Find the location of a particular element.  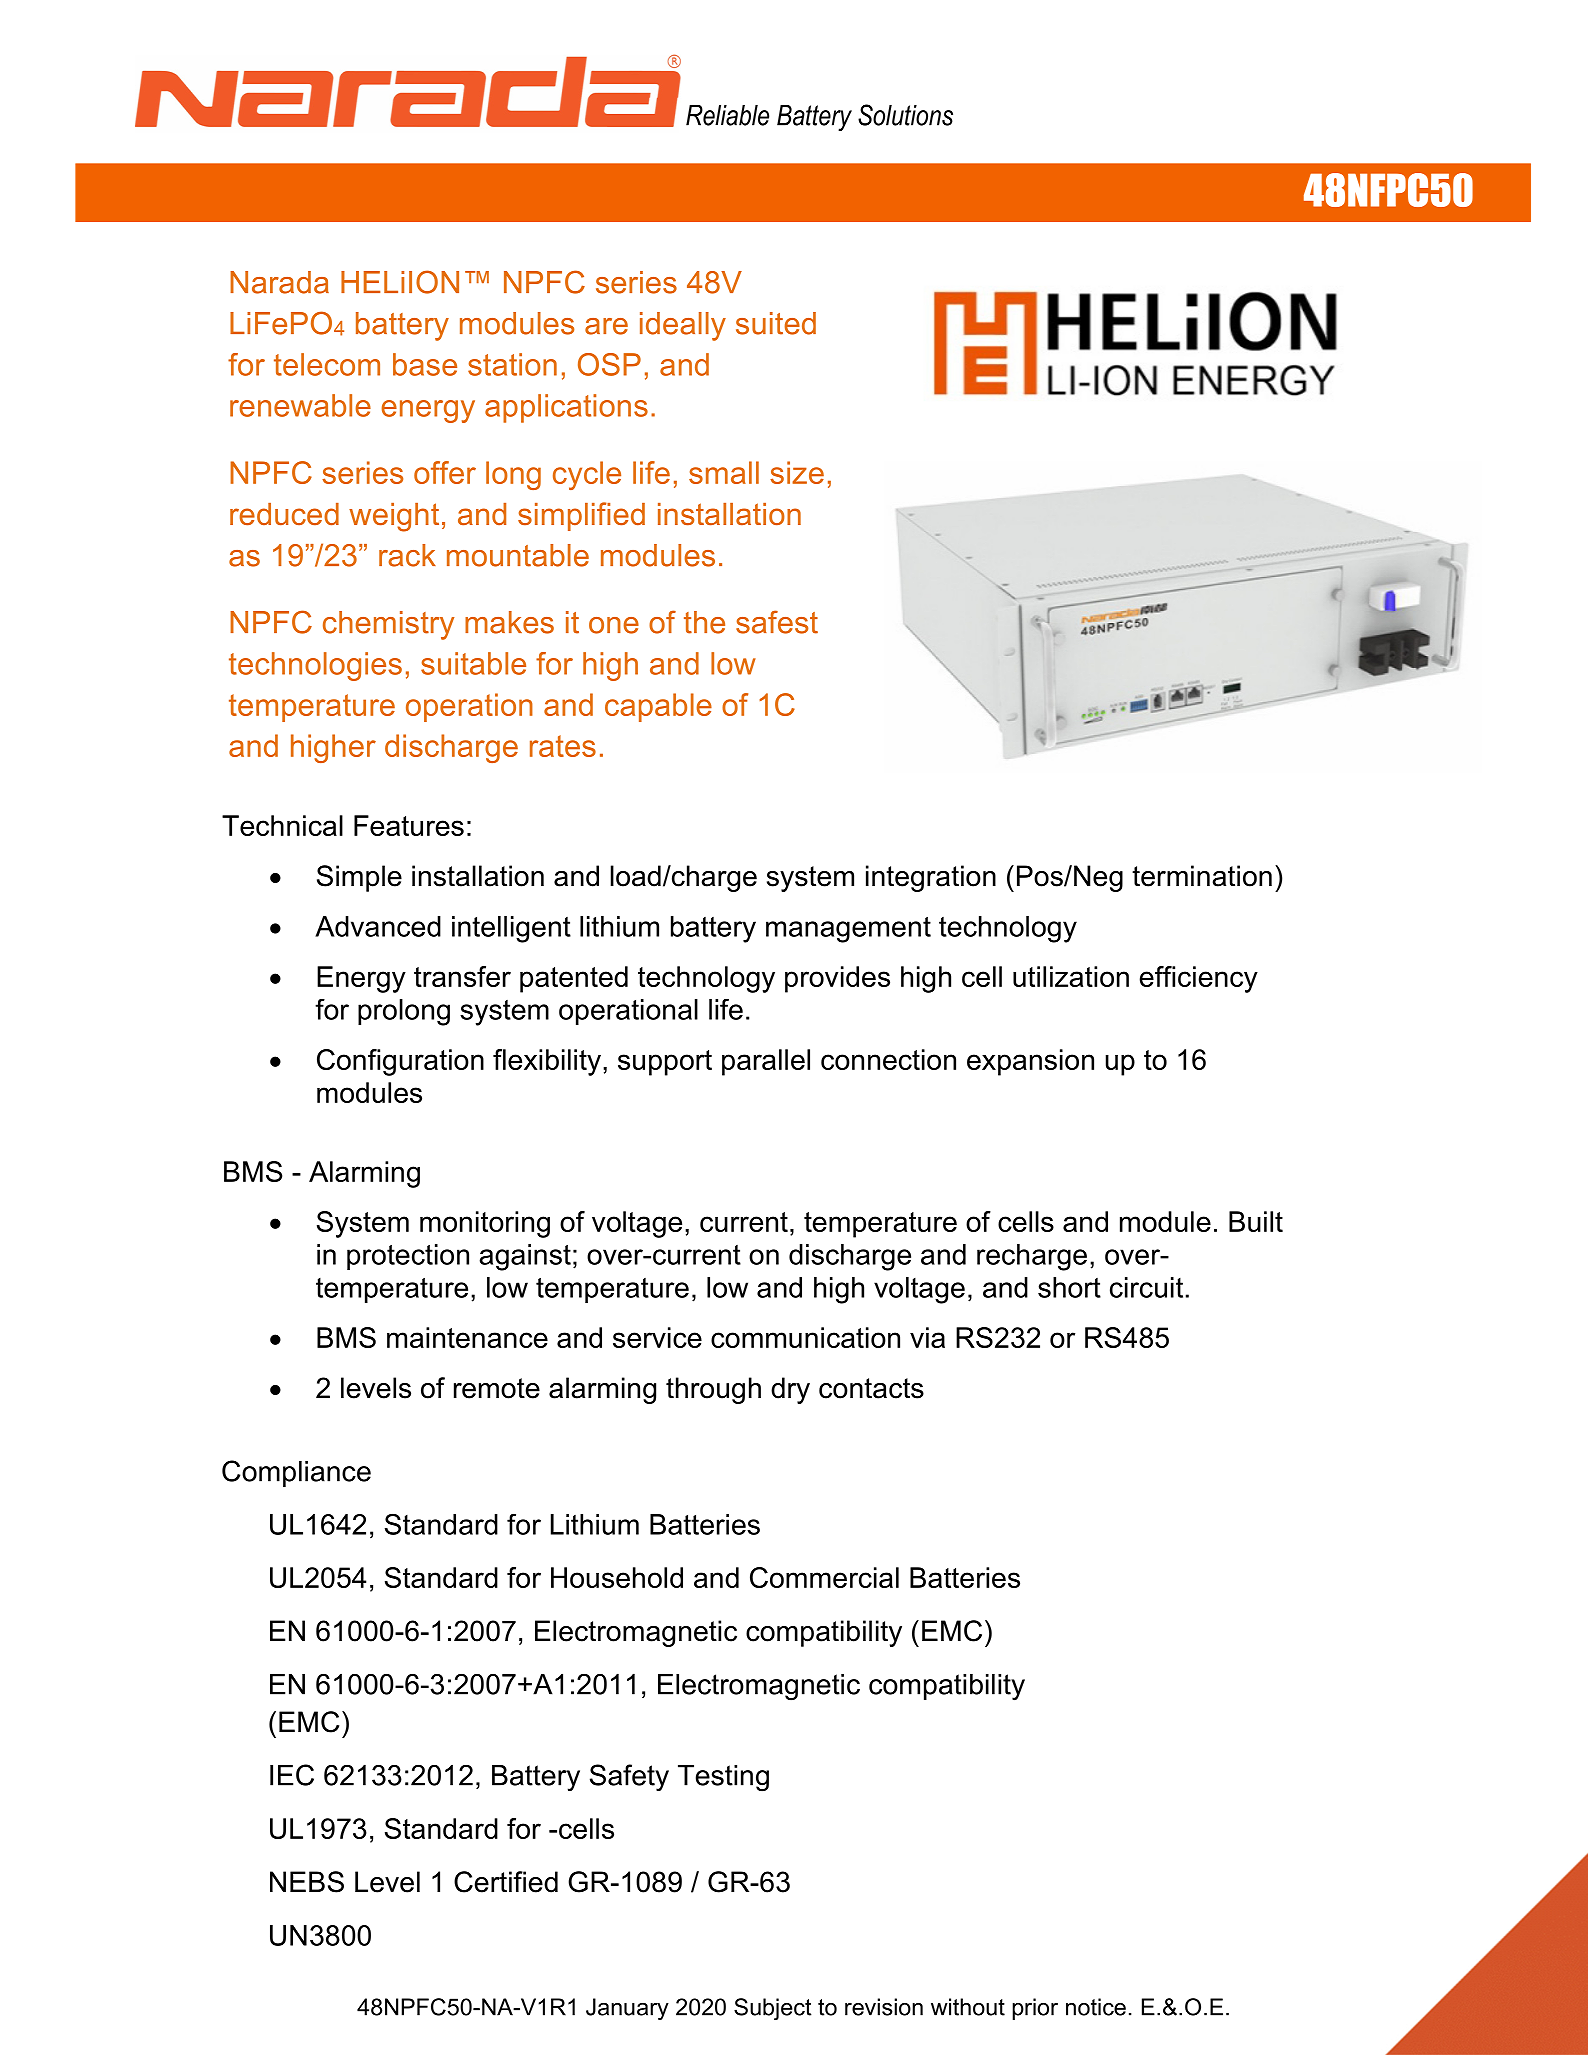

capable is located at coordinates (658, 707).
